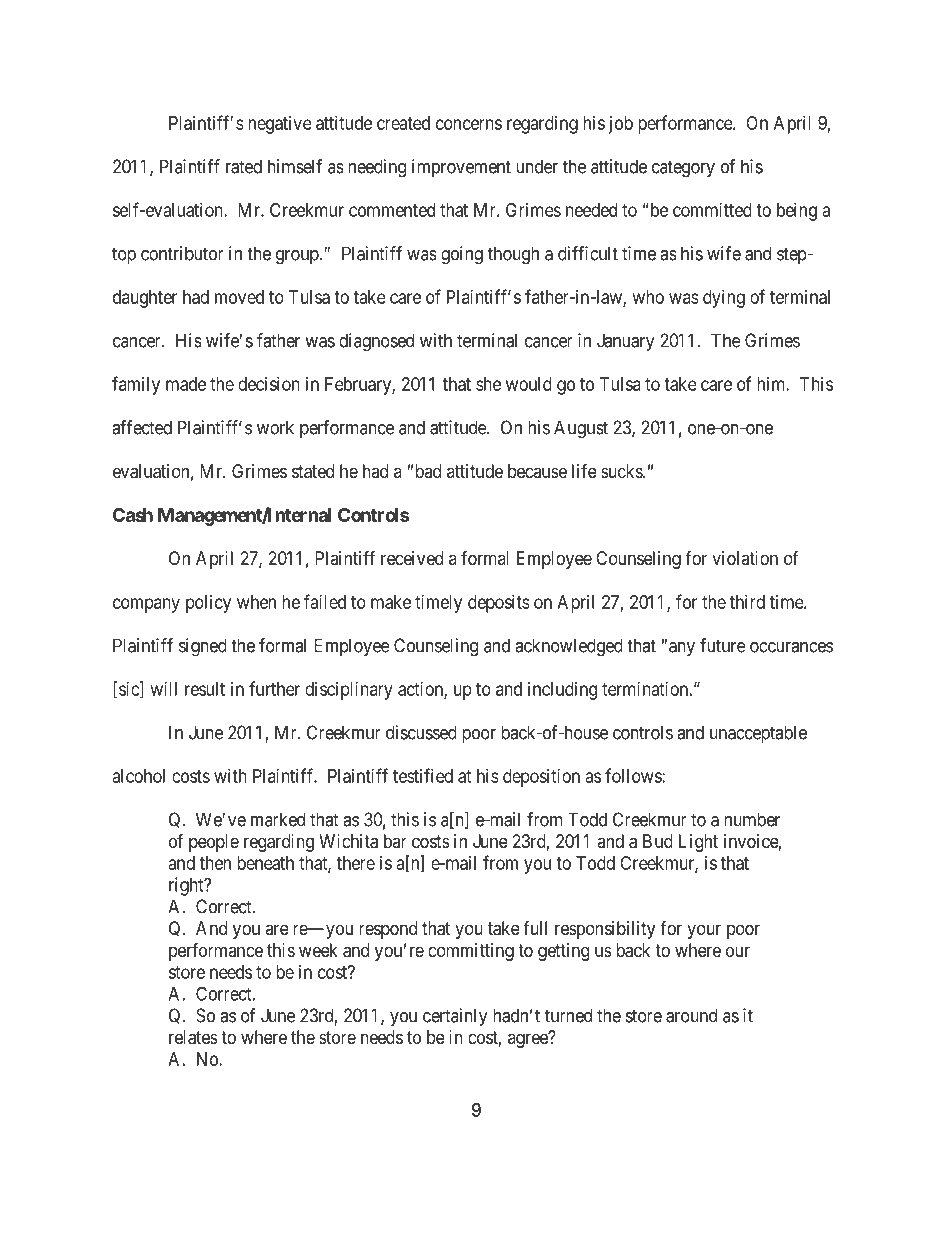 This screenshot has width=952, height=1233. Describe the element at coordinates (499, 604) in the screenshot. I see `deposits` at that location.
